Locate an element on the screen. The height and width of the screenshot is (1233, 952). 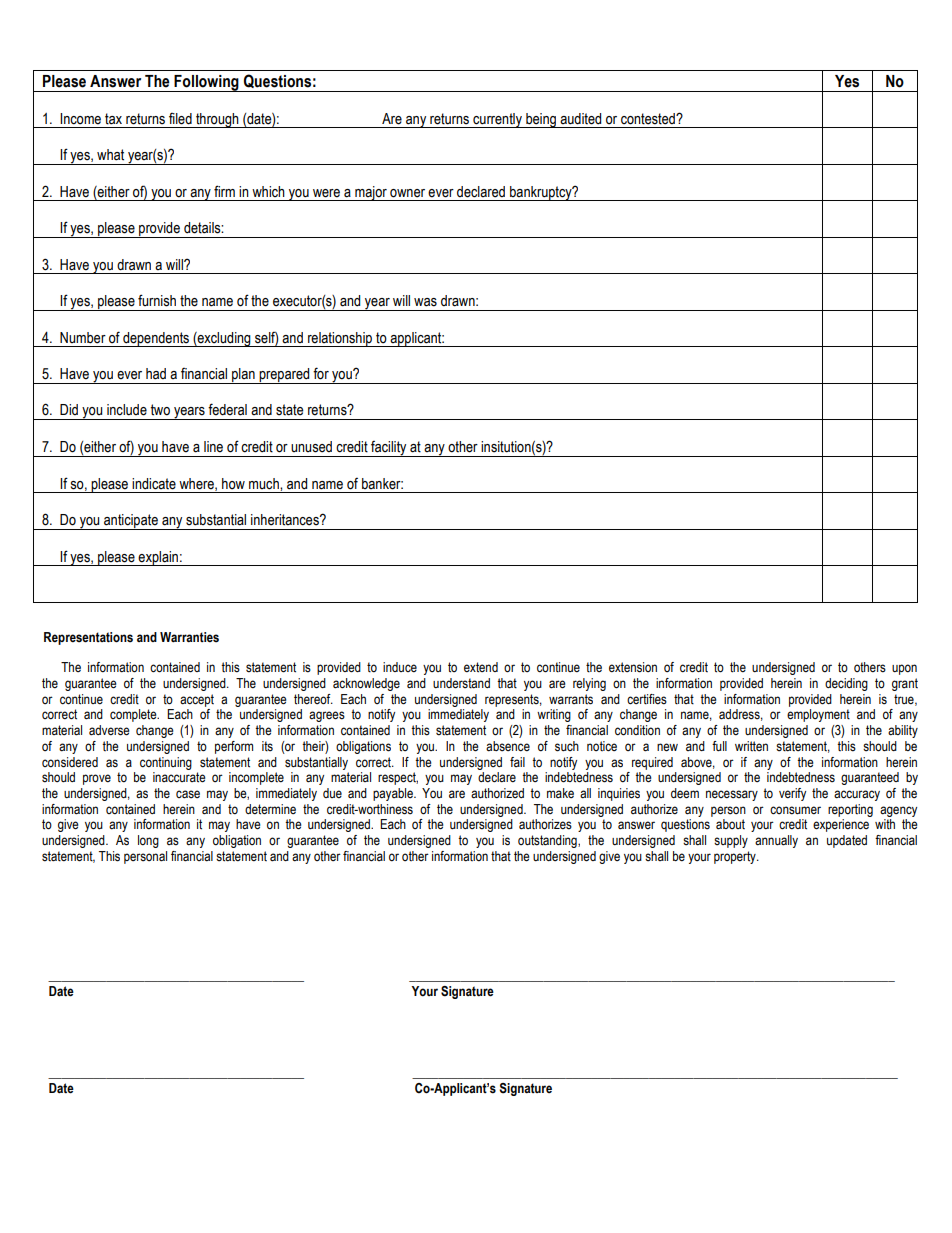
contested is located at coordinates (649, 119).
